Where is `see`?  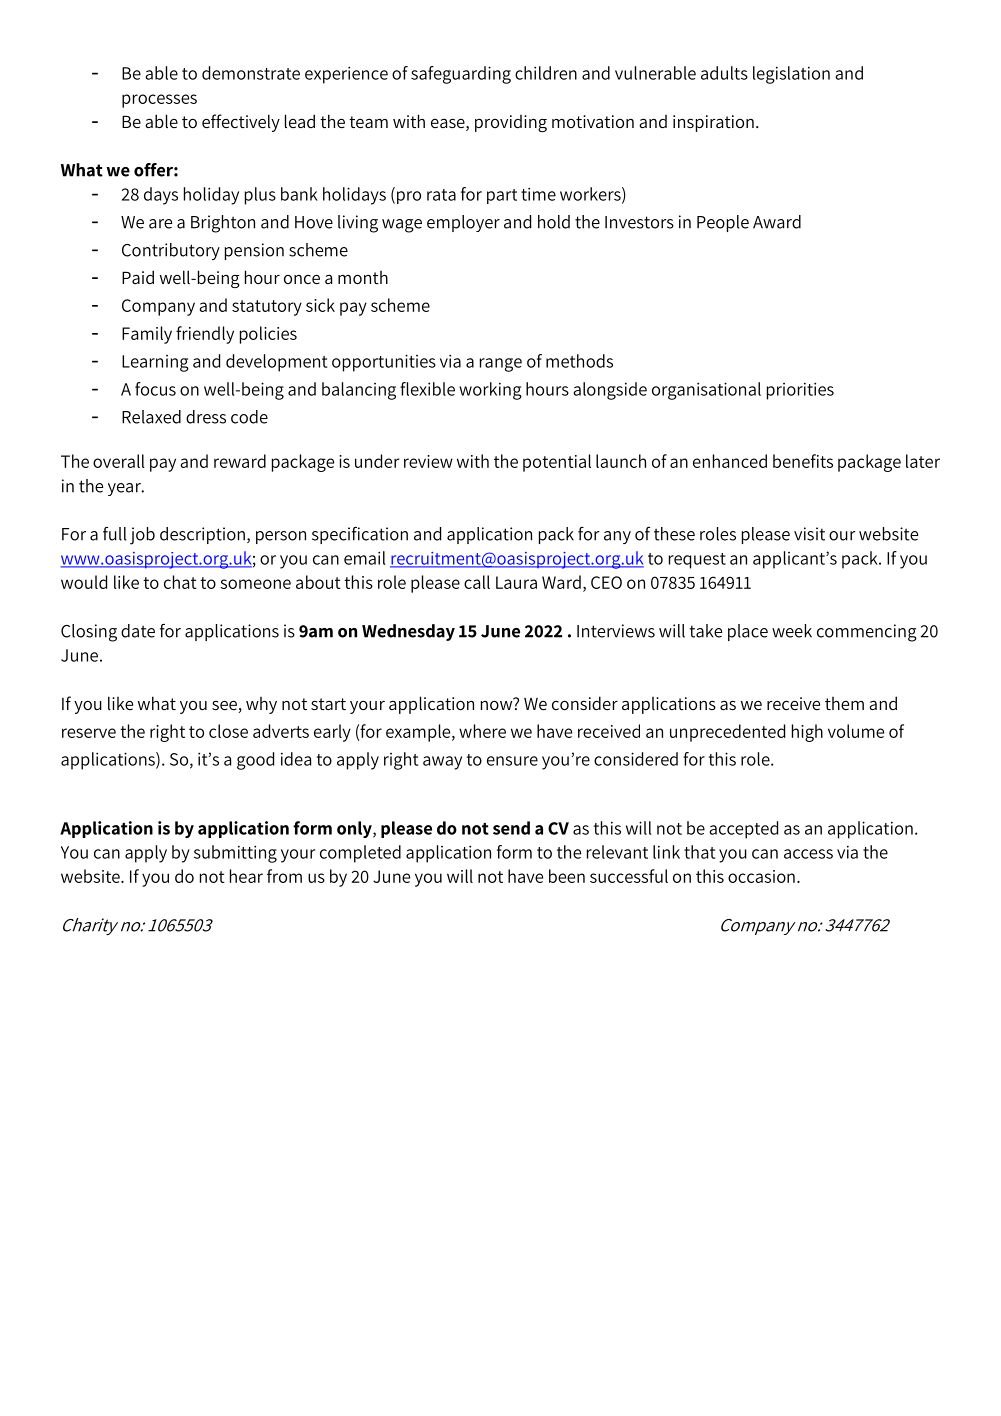
see is located at coordinates (225, 707).
